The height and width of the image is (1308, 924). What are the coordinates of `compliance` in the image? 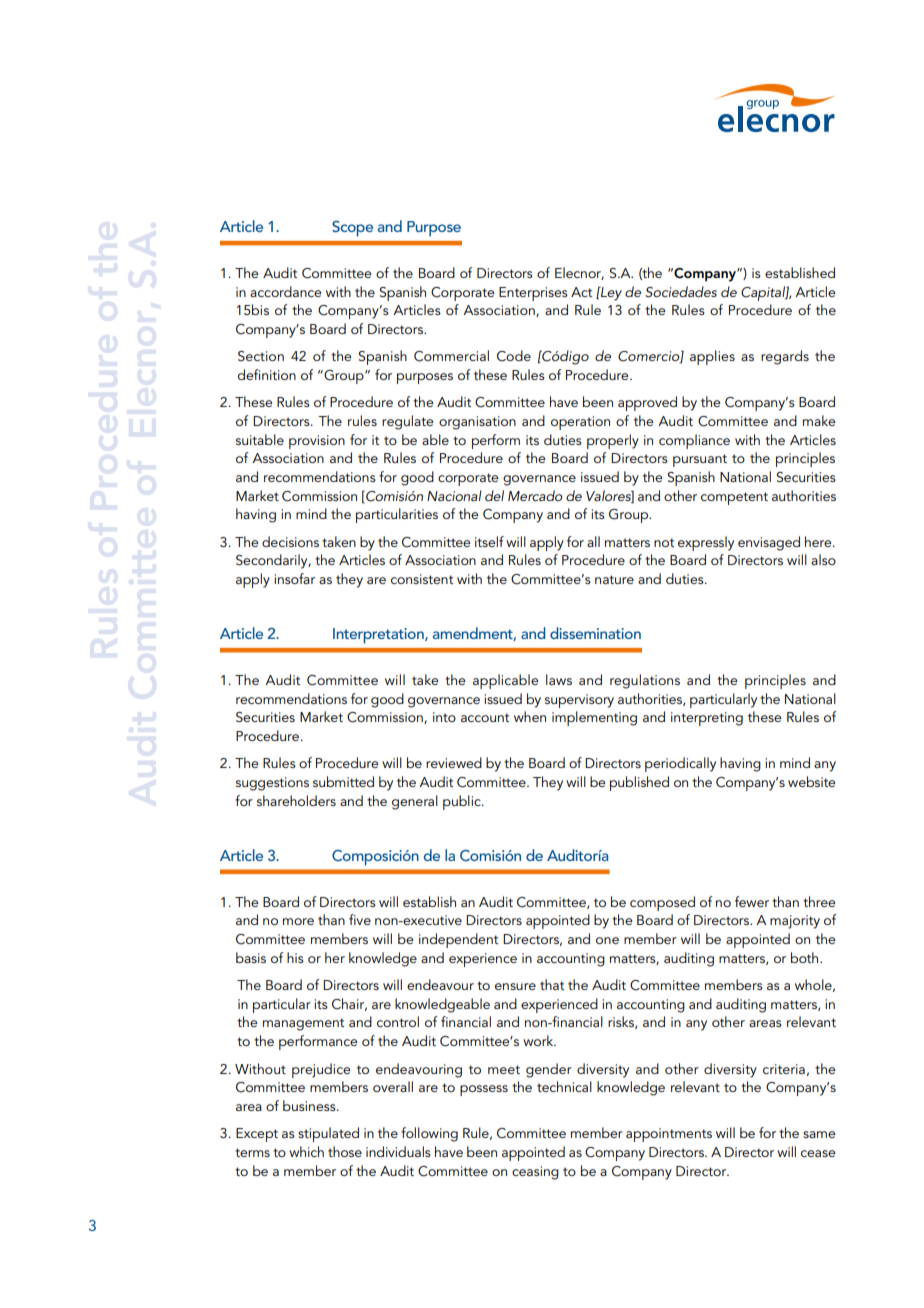 It's located at (694, 441).
